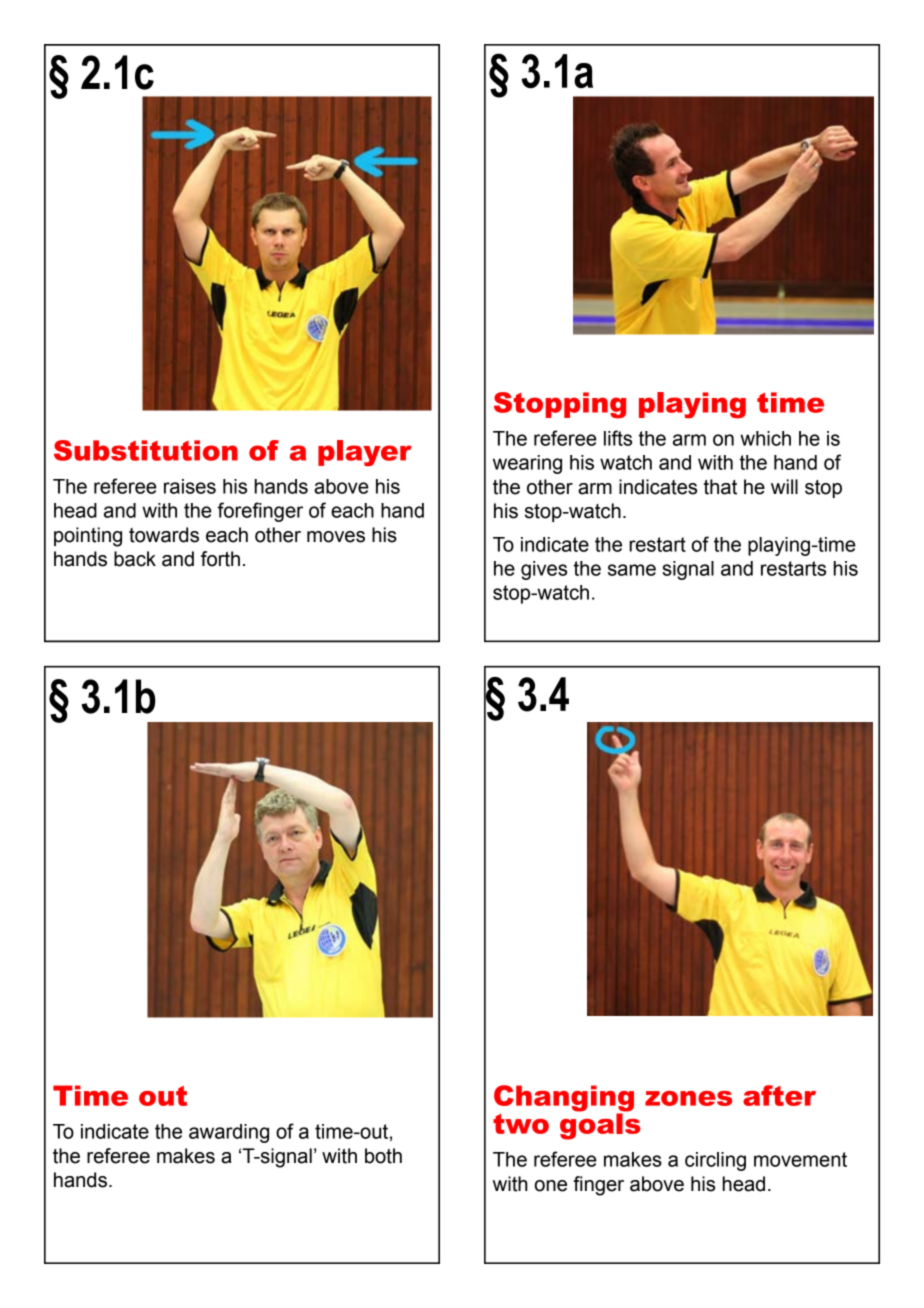  What do you see at coordinates (383, 1156) in the screenshot?
I see `both` at bounding box center [383, 1156].
